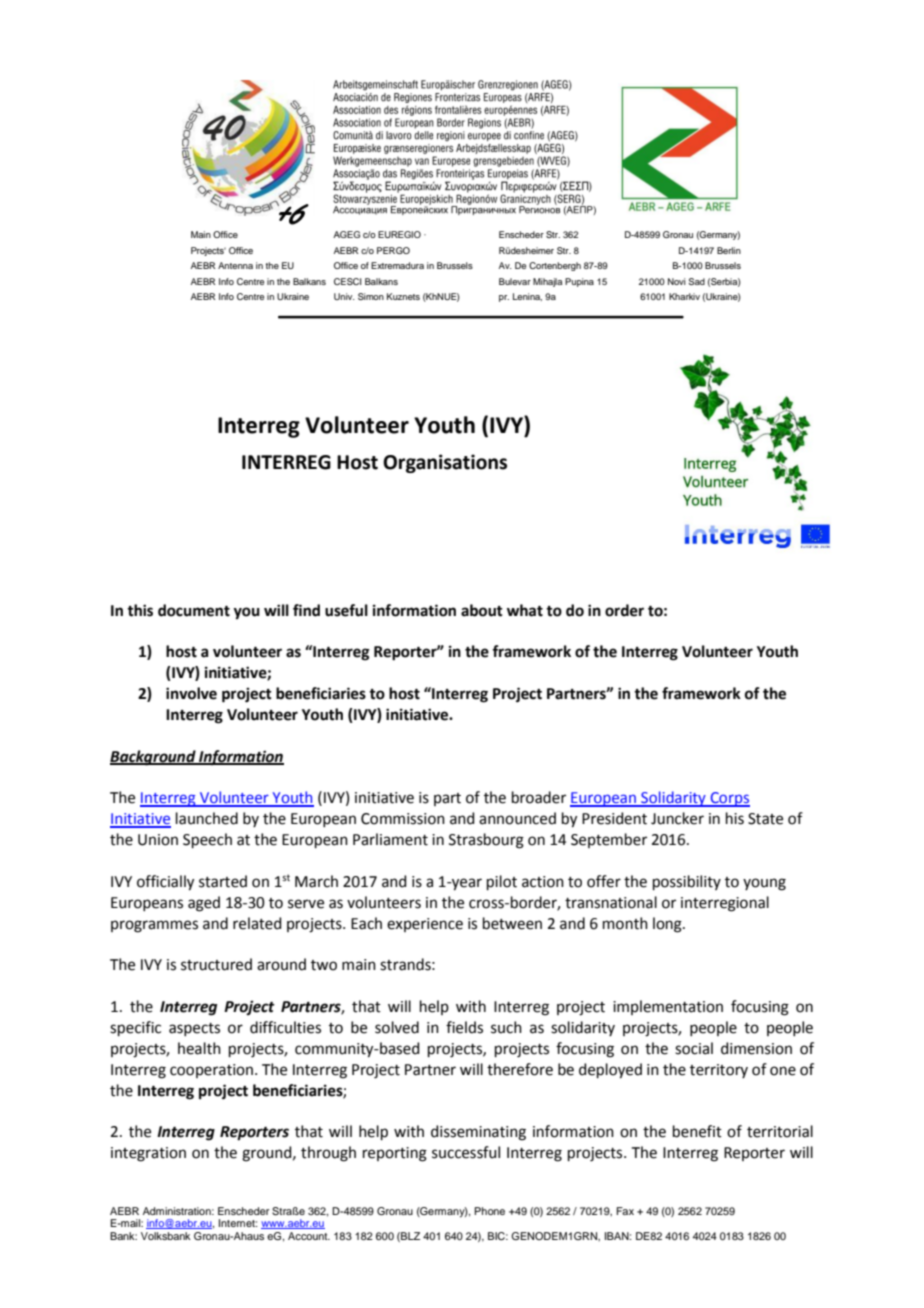 This screenshot has height=1308, width=924. What do you see at coordinates (489, 1211) in the screenshot?
I see `Phone` at bounding box center [489, 1211].
